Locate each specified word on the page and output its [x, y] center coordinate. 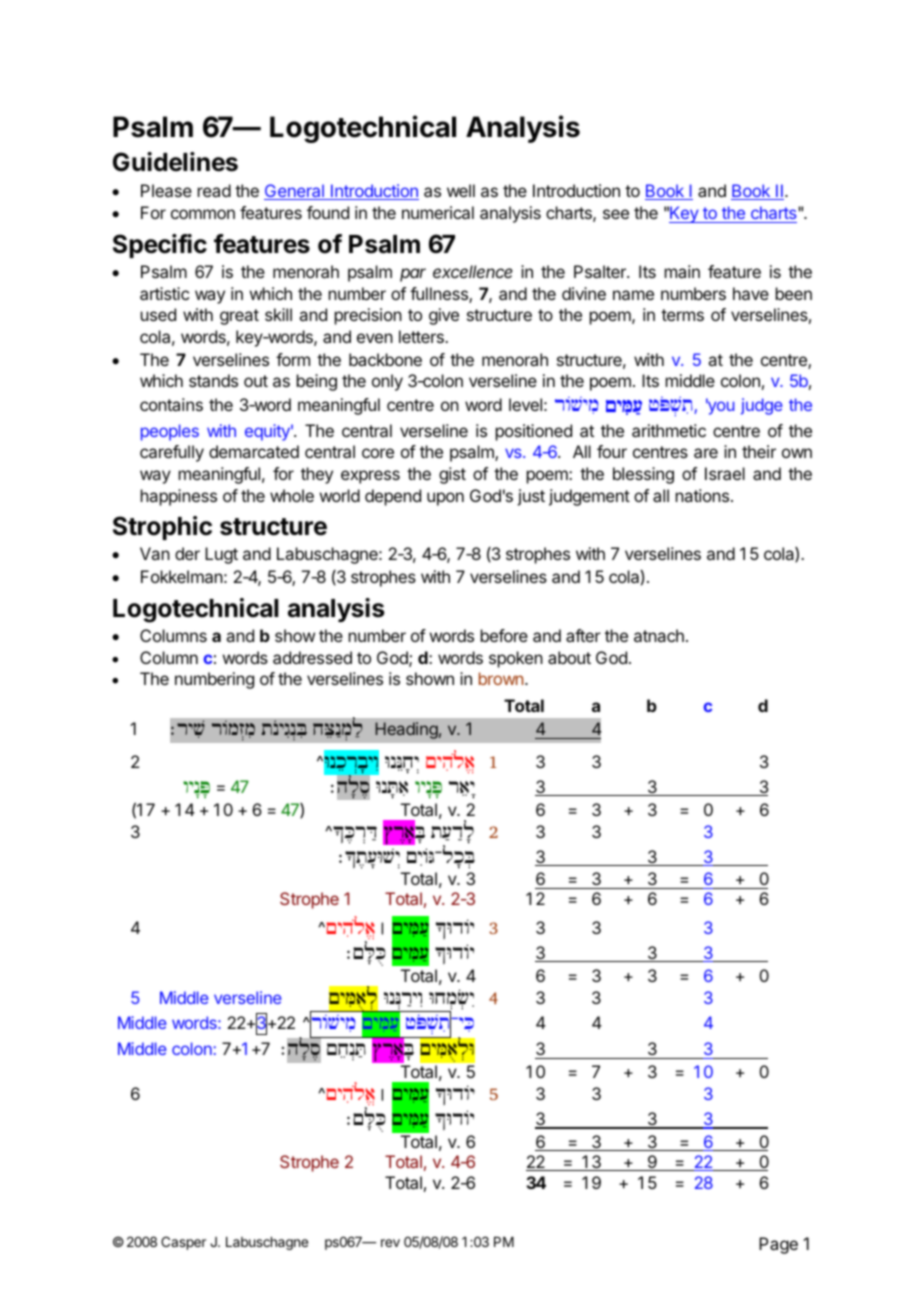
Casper [183, 1243]
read [214, 190]
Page [778, 1245]
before [504, 635]
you [720, 407]
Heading [407, 730]
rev [390, 1243]
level [525, 404]
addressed [312, 657]
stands [213, 380]
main [682, 271]
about [569, 657]
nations [704, 495]
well [461, 190]
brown [501, 678]
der [187, 553]
